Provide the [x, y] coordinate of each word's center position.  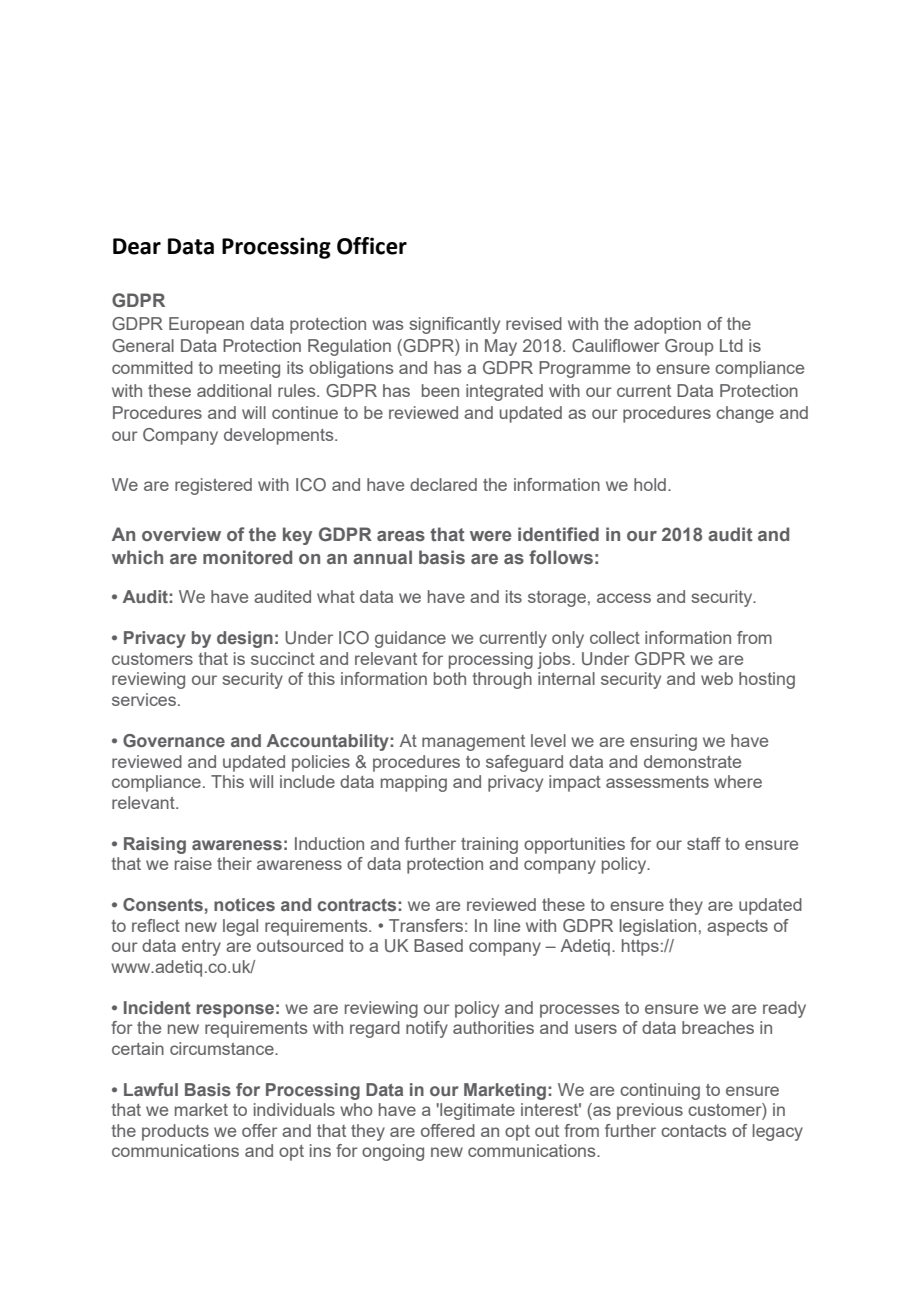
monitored [247, 557]
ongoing [393, 1152]
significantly [454, 325]
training [489, 845]
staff [704, 843]
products [175, 1132]
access [624, 598]
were [491, 536]
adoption [667, 325]
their [234, 863]
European [206, 325]
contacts [693, 1131]
